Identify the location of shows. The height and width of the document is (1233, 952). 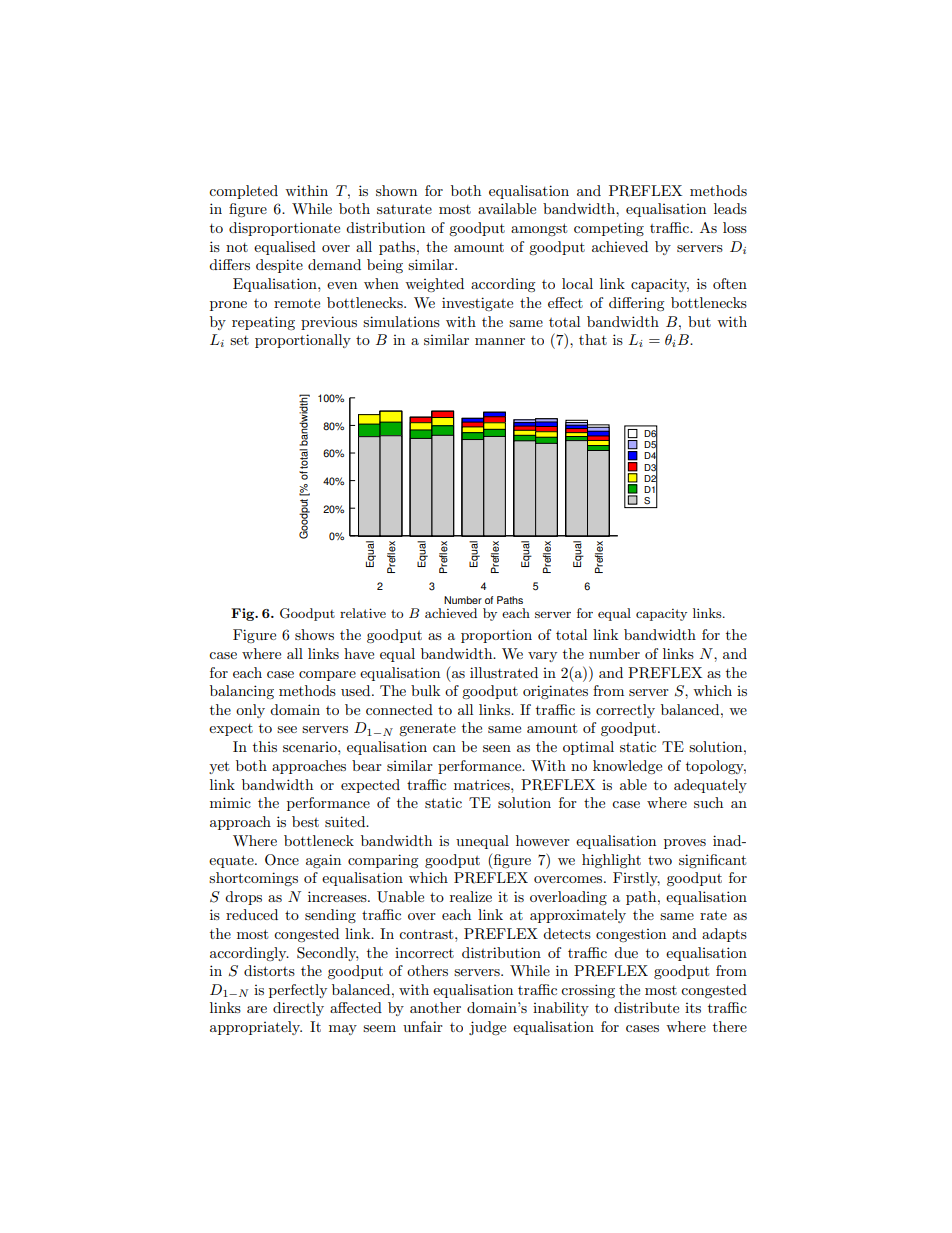
(314, 634).
